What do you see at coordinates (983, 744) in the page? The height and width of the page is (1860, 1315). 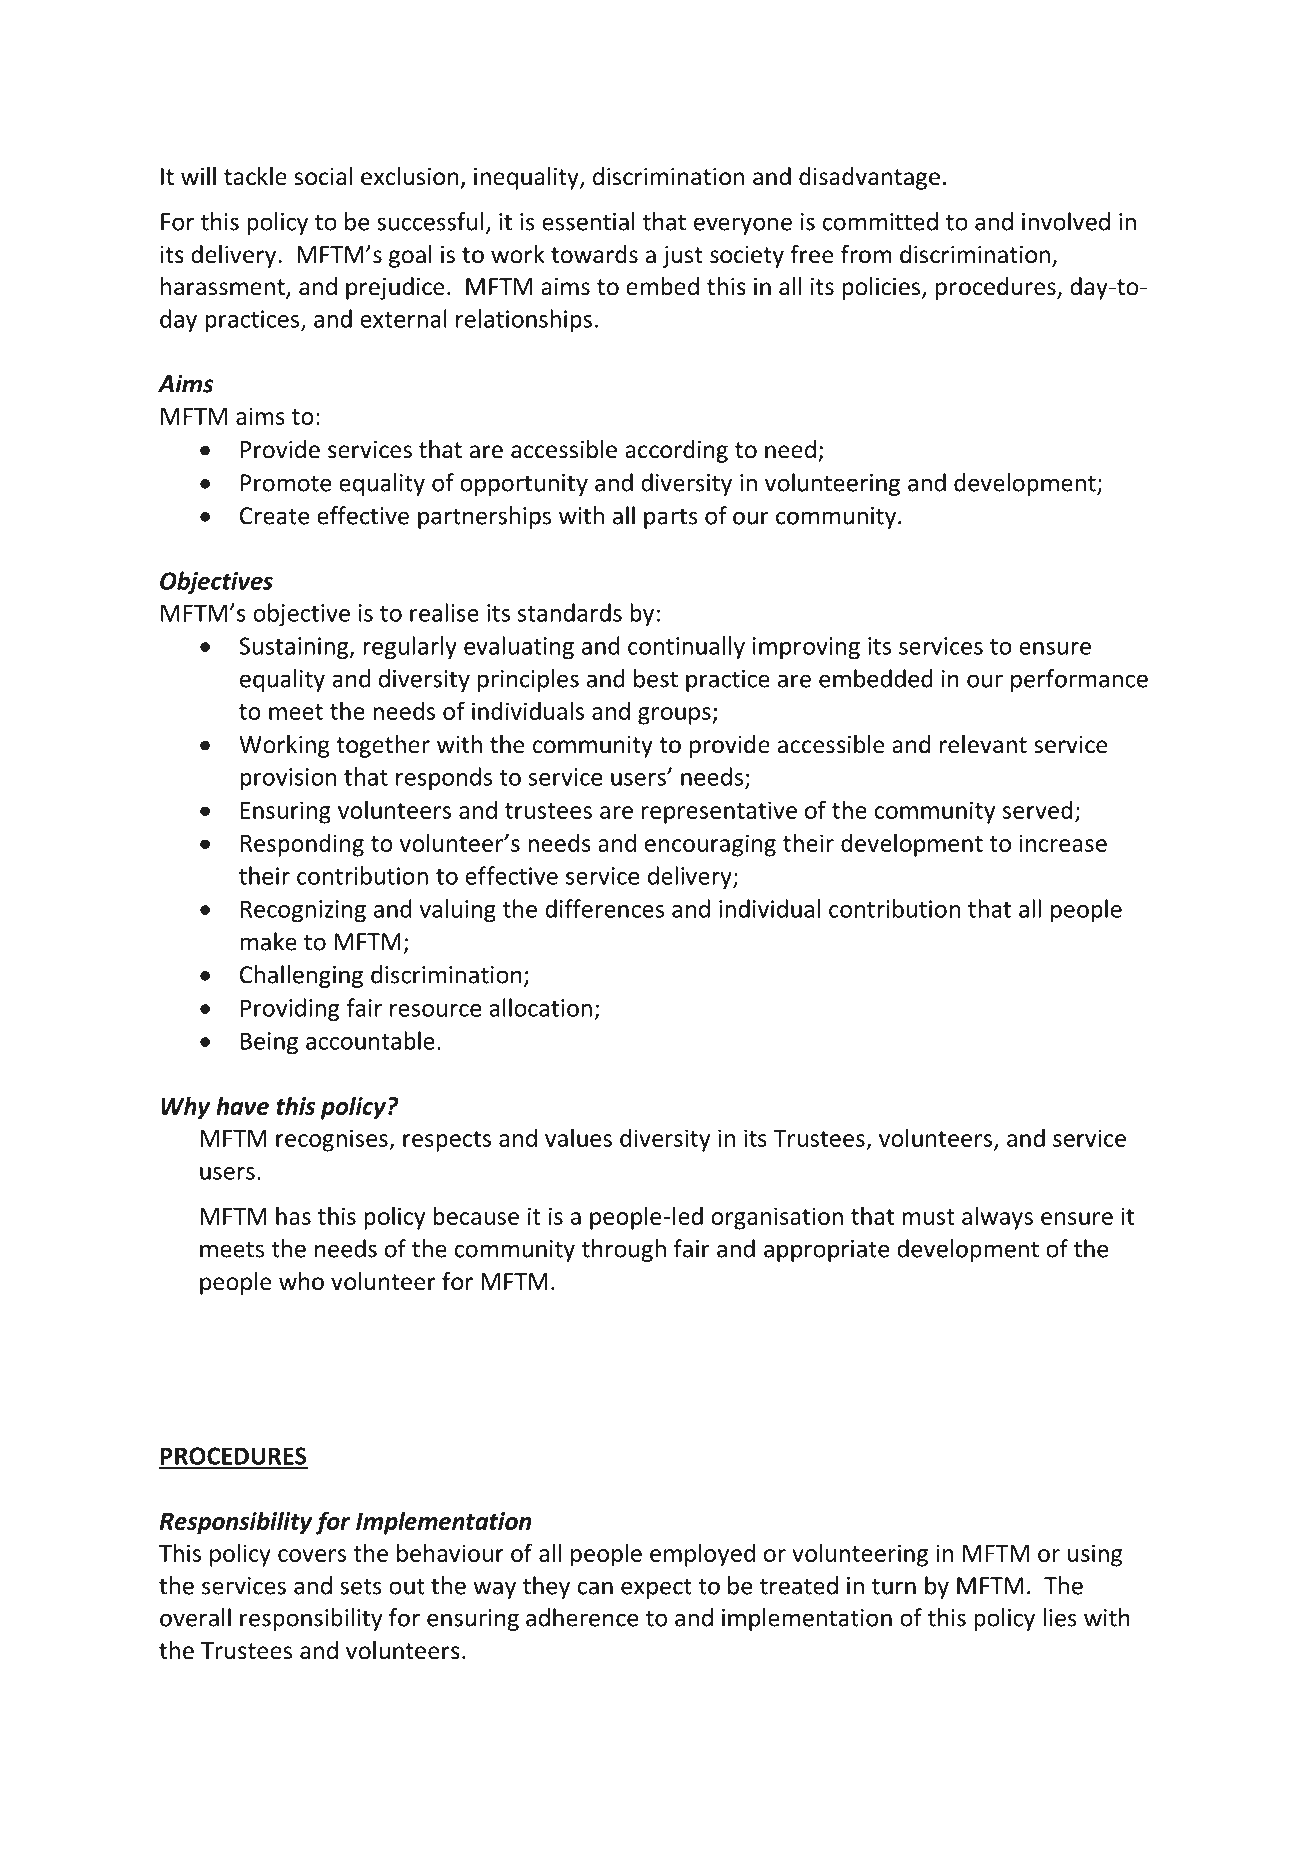 I see `relevant` at bounding box center [983, 744].
